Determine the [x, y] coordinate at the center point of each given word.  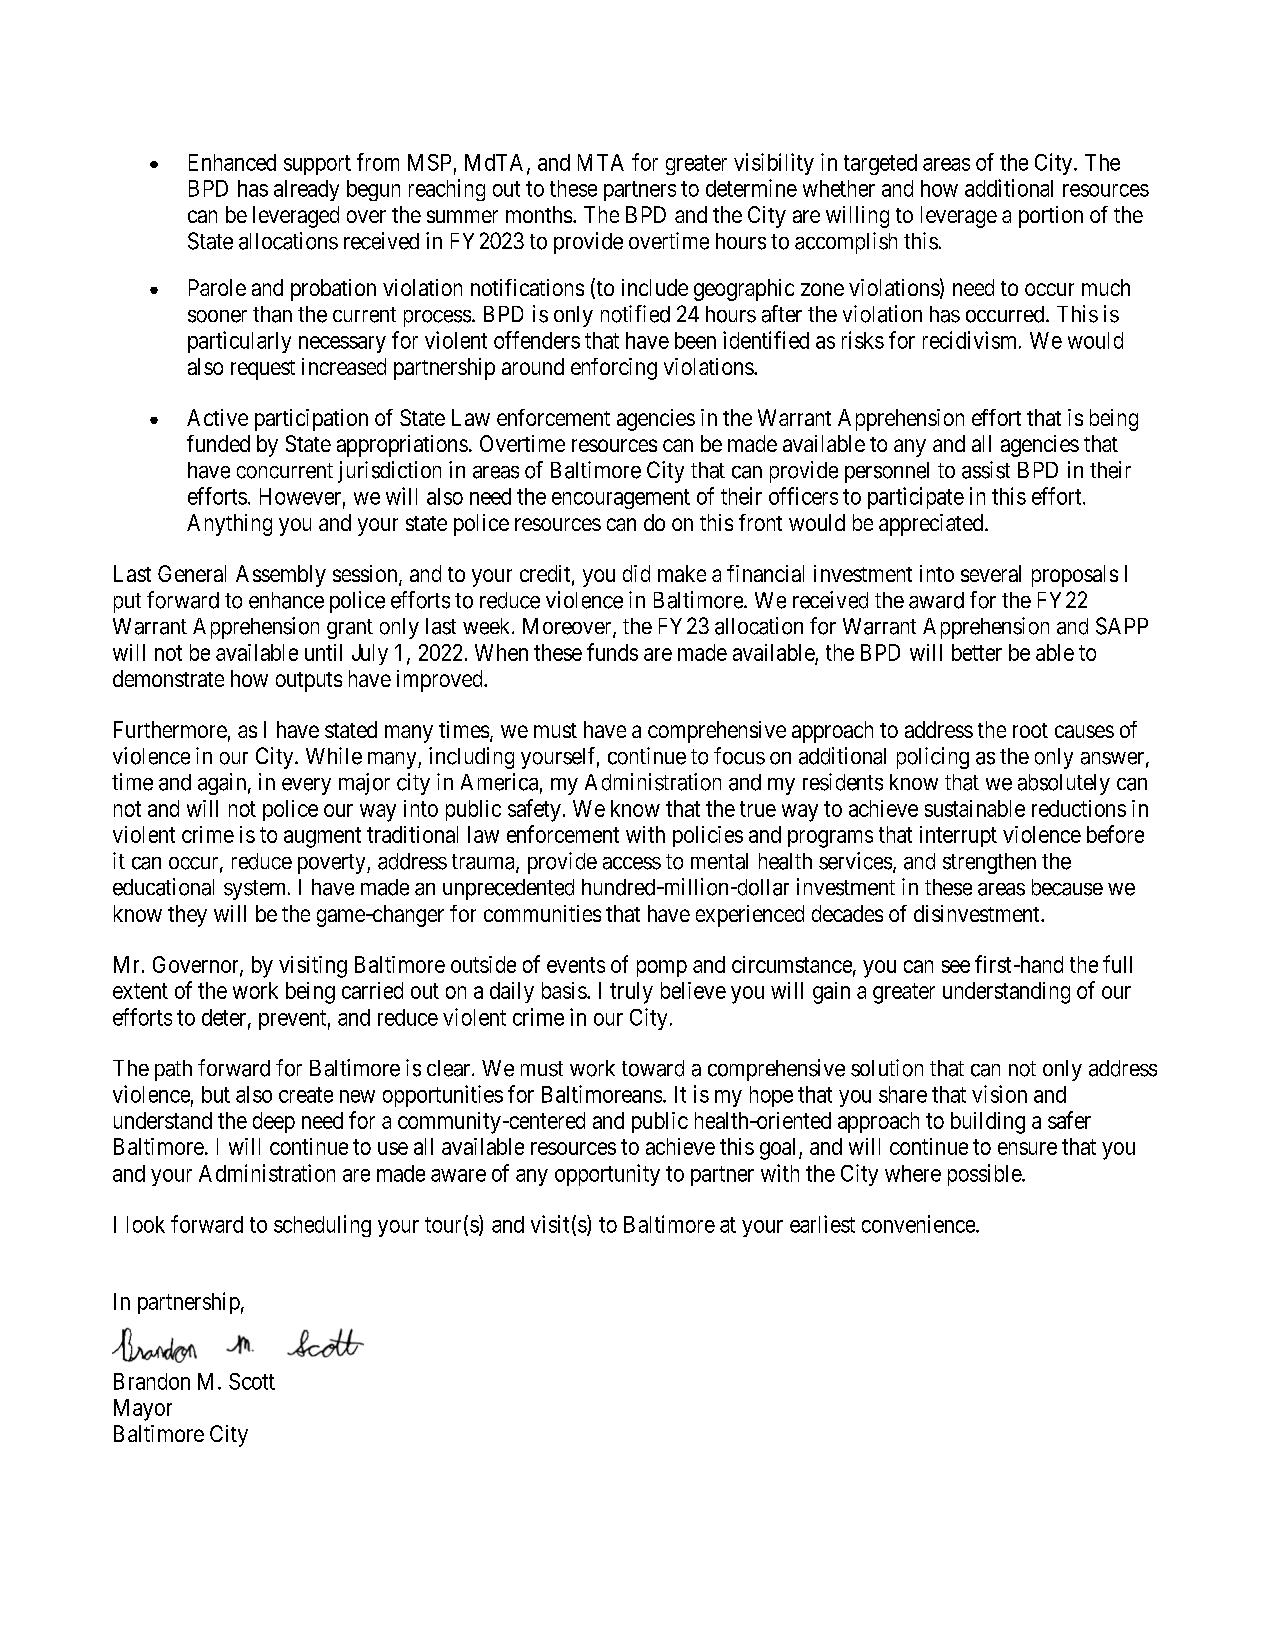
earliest [822, 1224]
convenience [919, 1224]
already [306, 190]
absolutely [1064, 784]
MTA [601, 162]
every [306, 786]
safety [534, 810]
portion [1051, 217]
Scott [252, 1381]
